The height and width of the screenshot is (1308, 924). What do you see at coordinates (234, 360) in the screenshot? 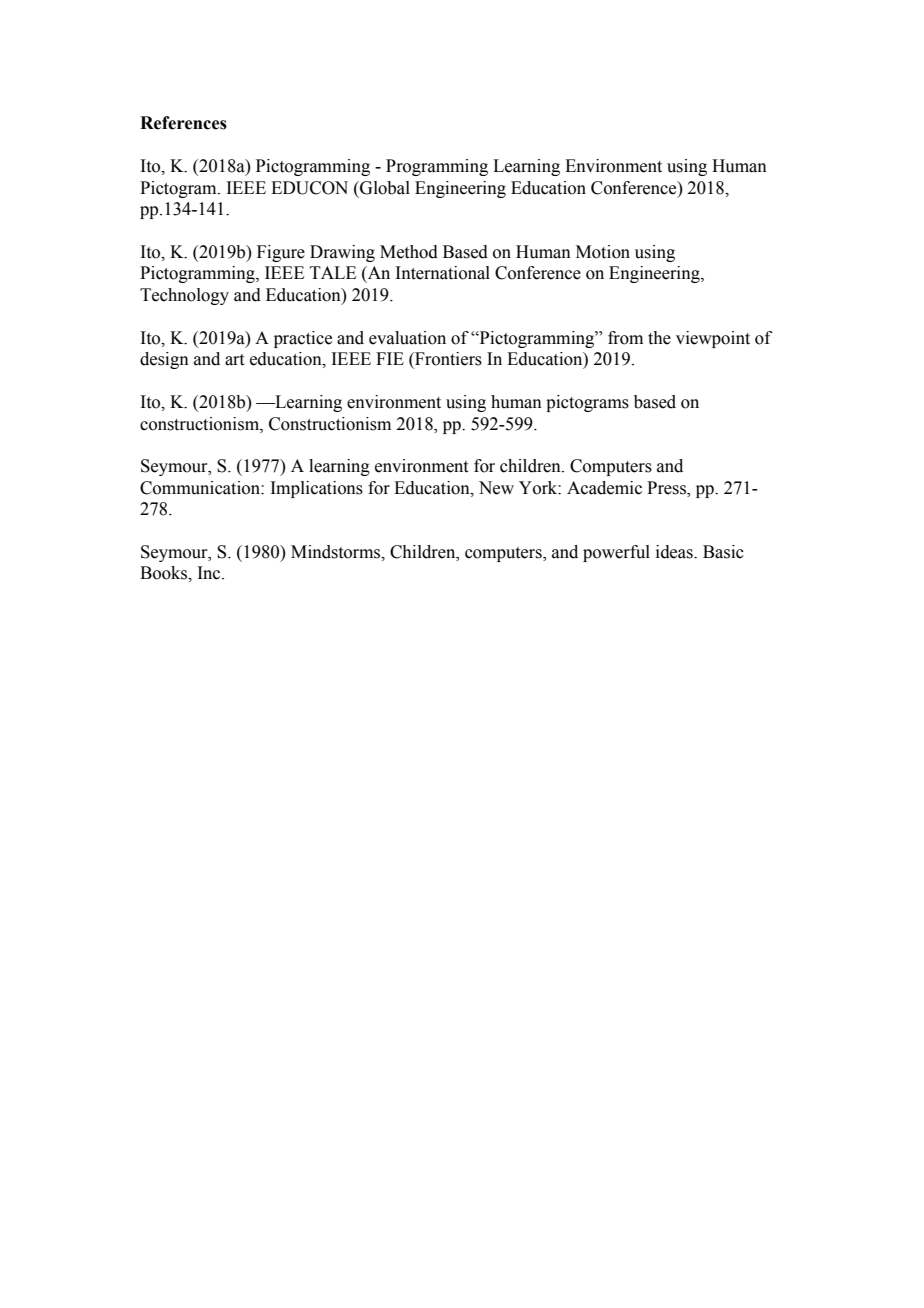
I see `art` at bounding box center [234, 360].
